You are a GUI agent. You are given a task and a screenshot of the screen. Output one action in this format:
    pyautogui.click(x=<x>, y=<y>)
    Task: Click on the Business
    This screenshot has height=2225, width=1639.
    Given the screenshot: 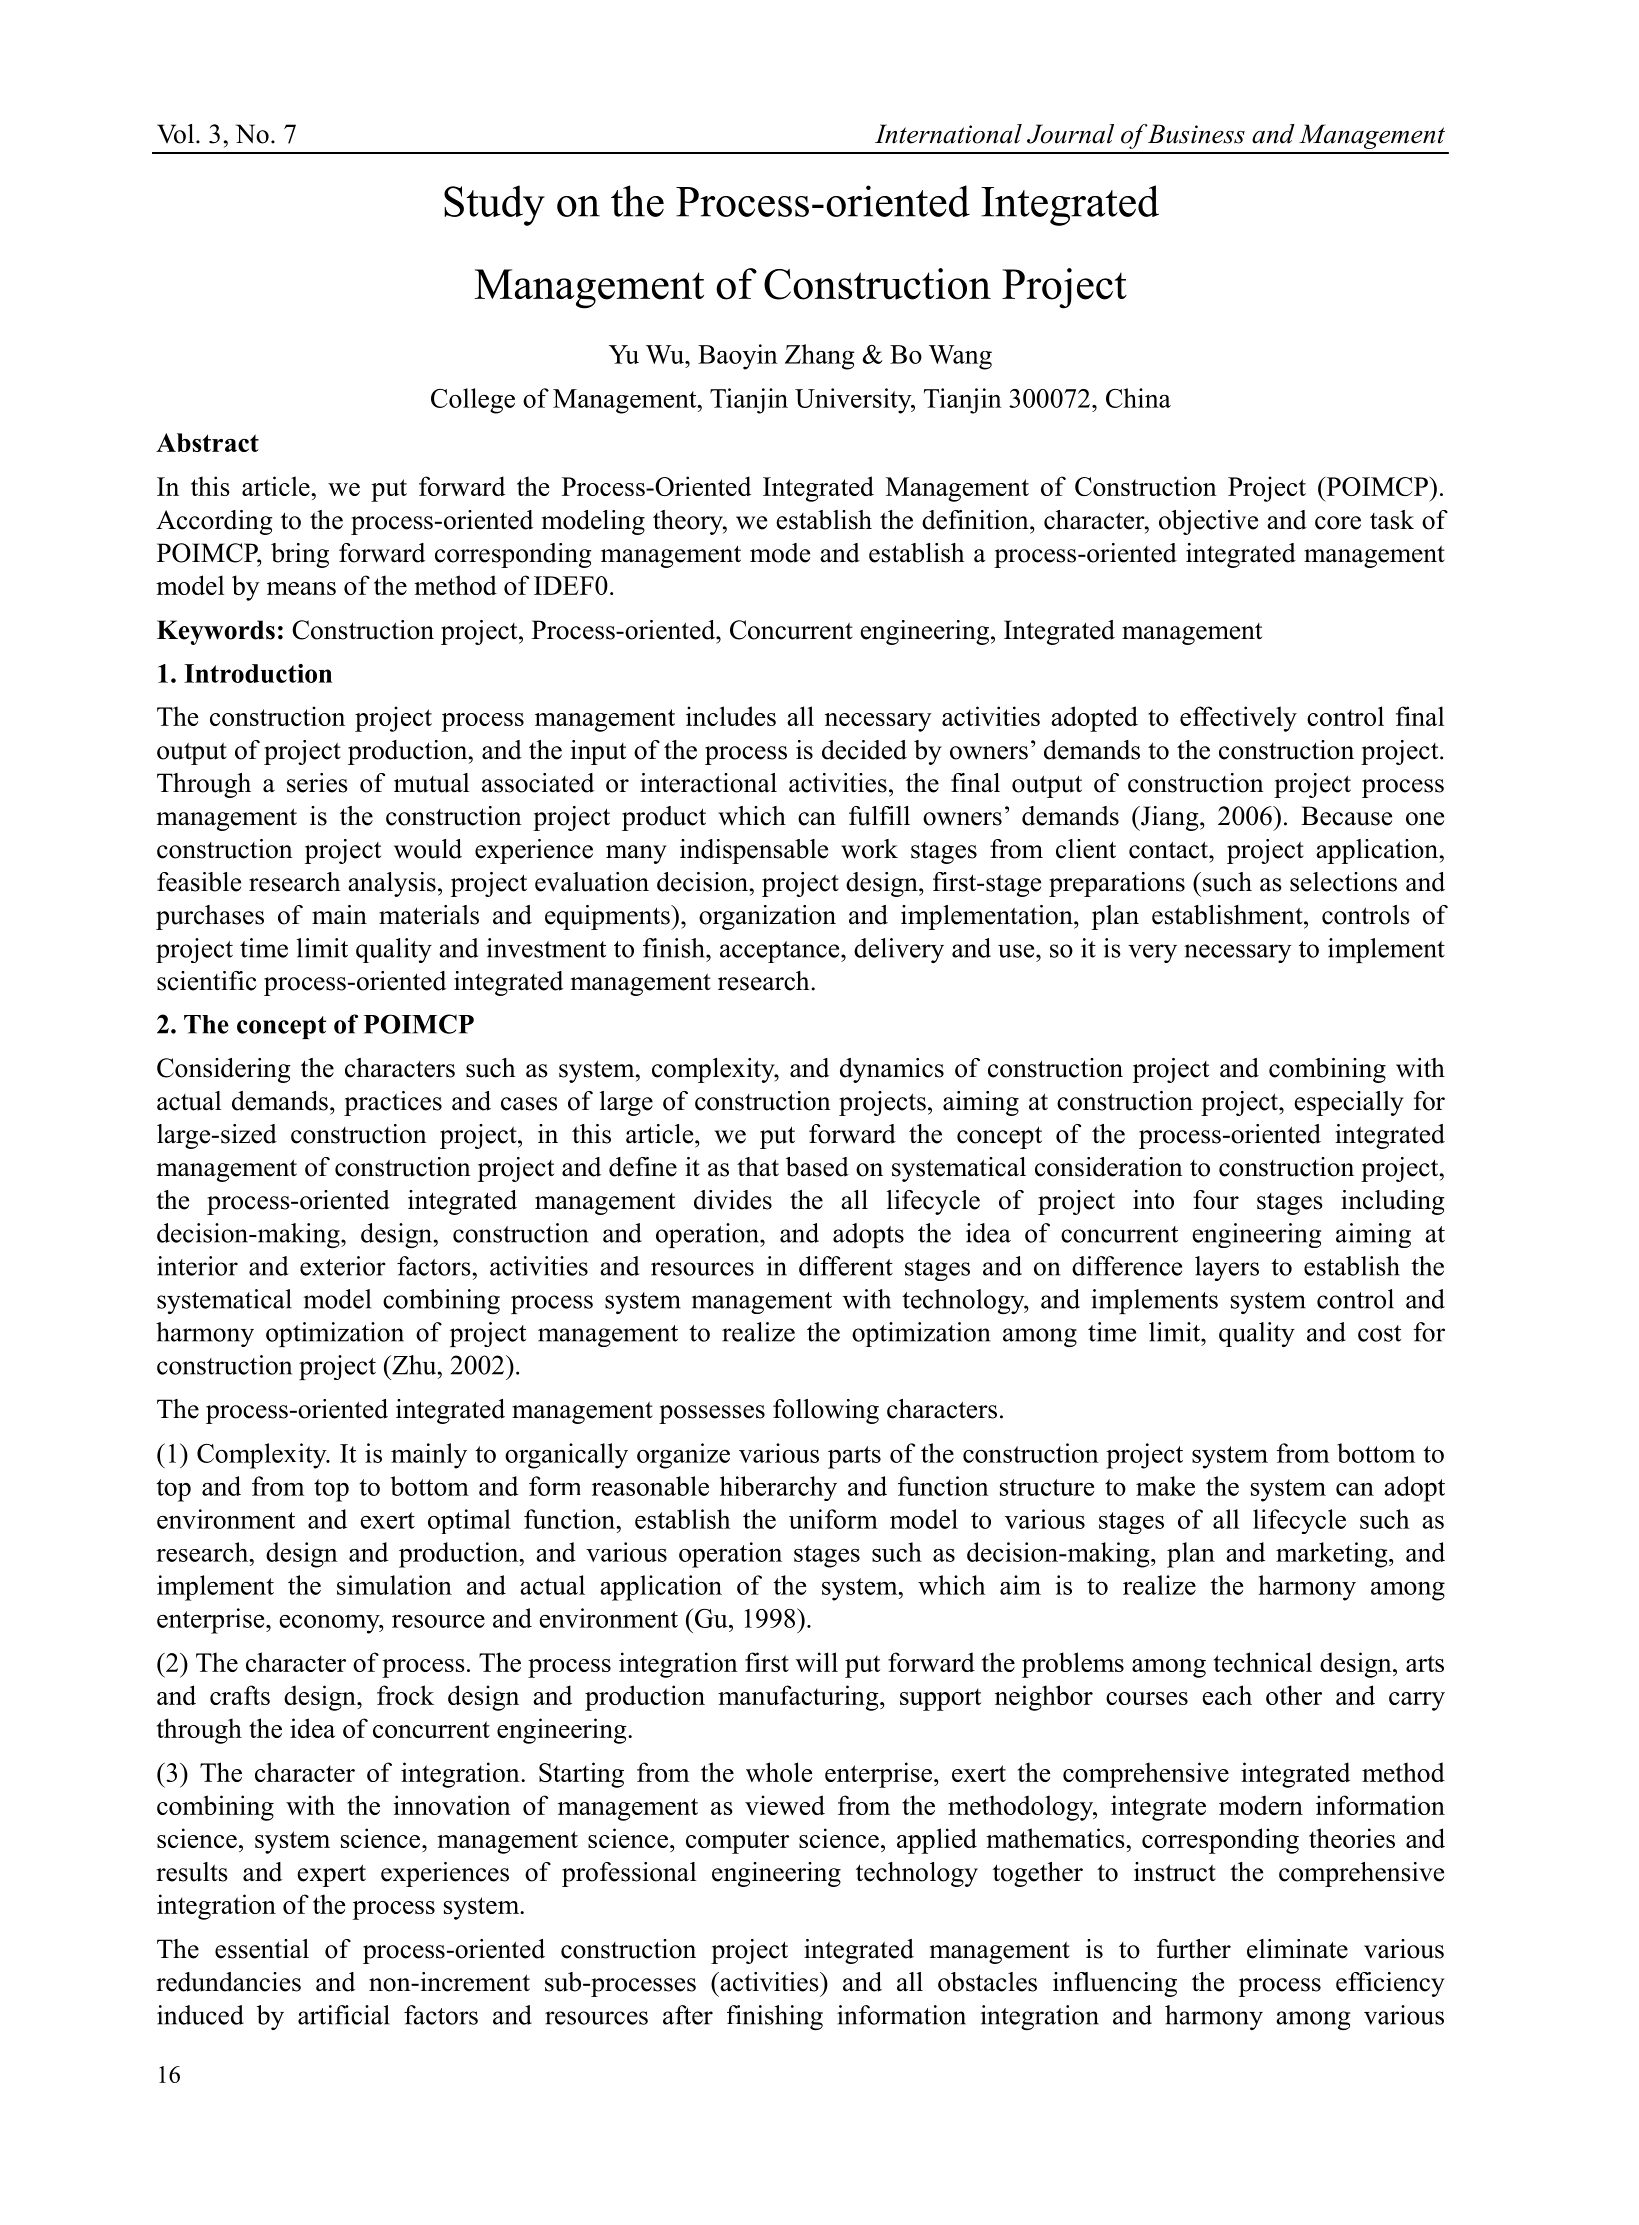 What is the action you would take?
    pyautogui.click(x=1196, y=134)
